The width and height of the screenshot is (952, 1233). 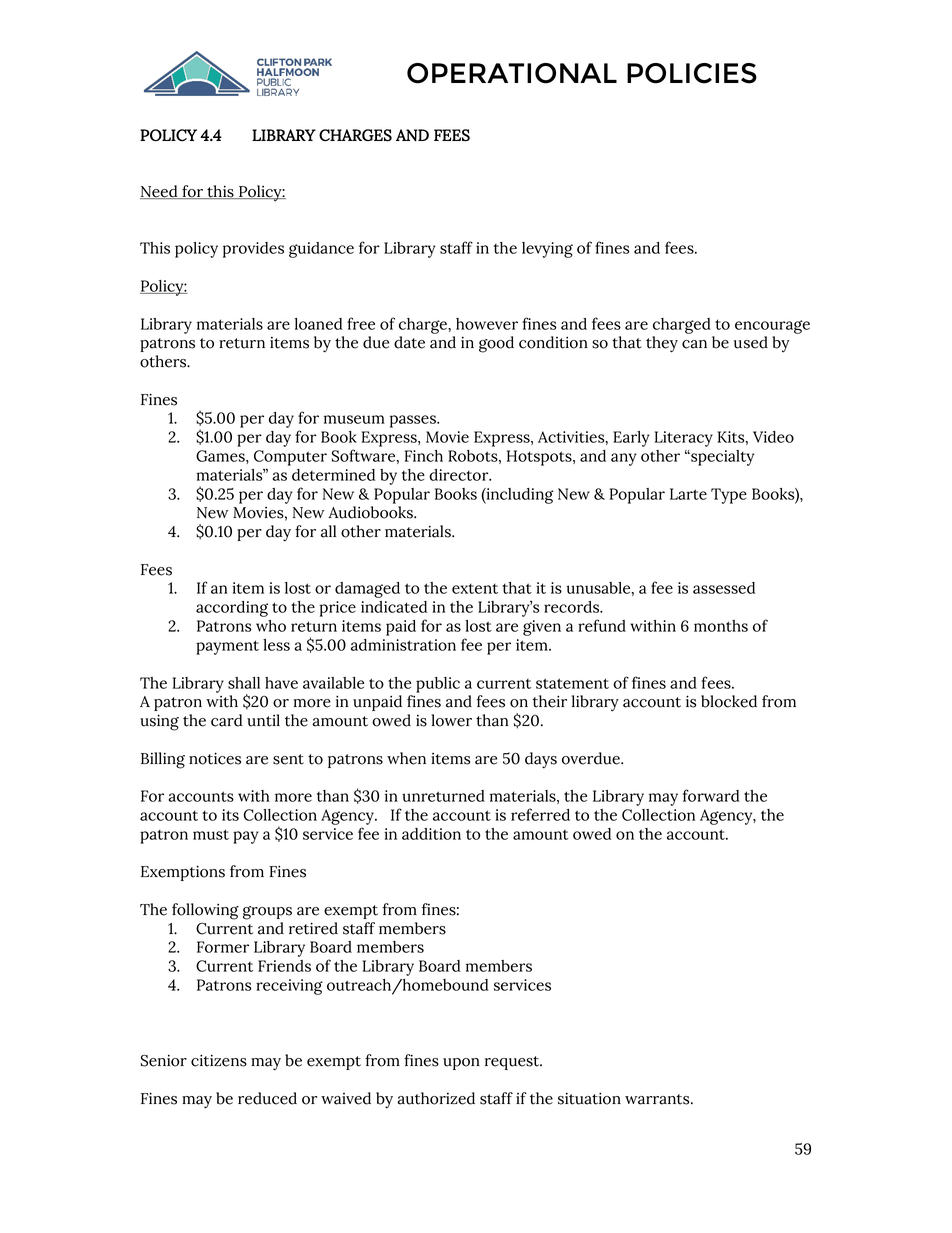 I want to click on OPERATIONAL, so click(x=512, y=73).
